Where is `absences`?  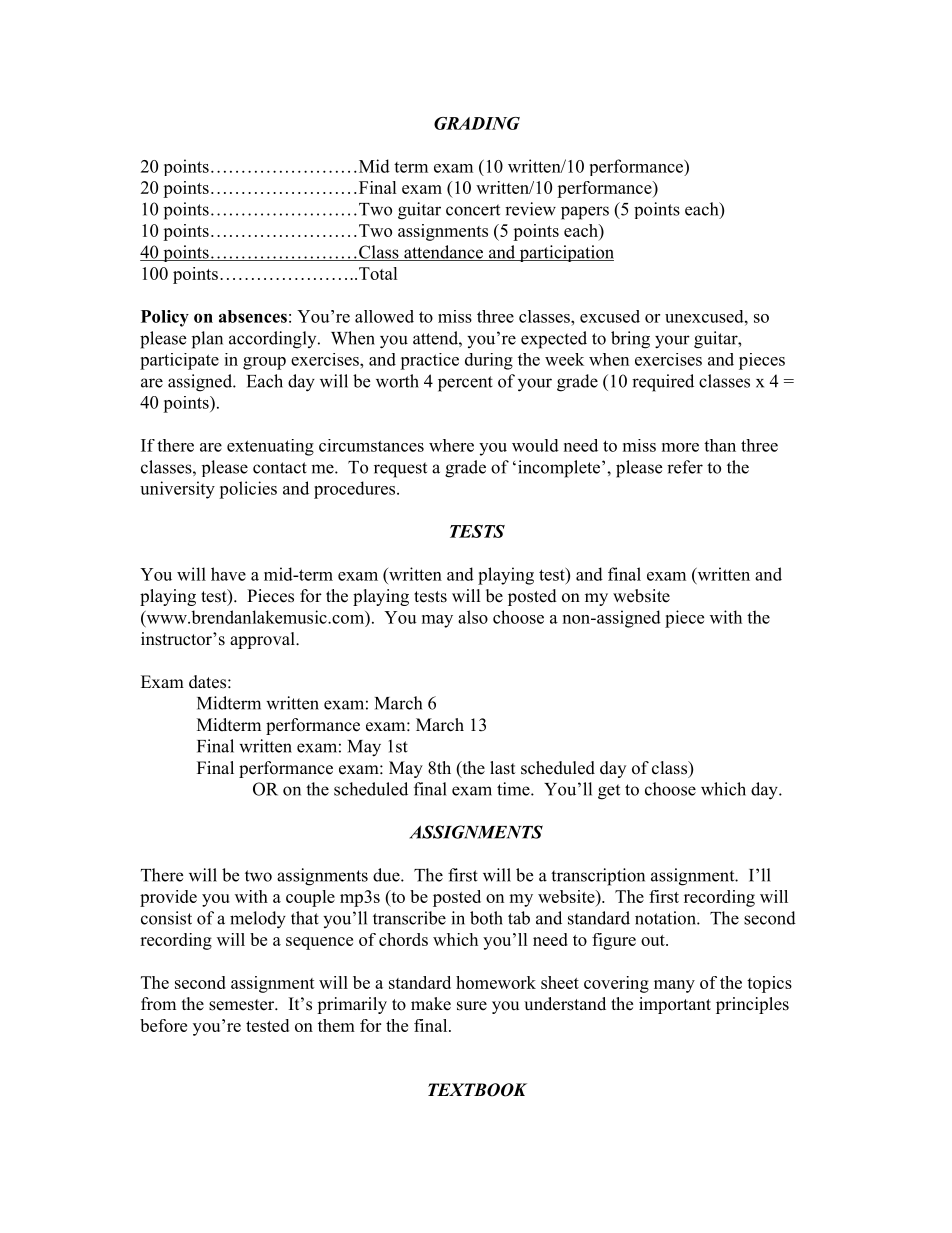
absences is located at coordinates (253, 316).
